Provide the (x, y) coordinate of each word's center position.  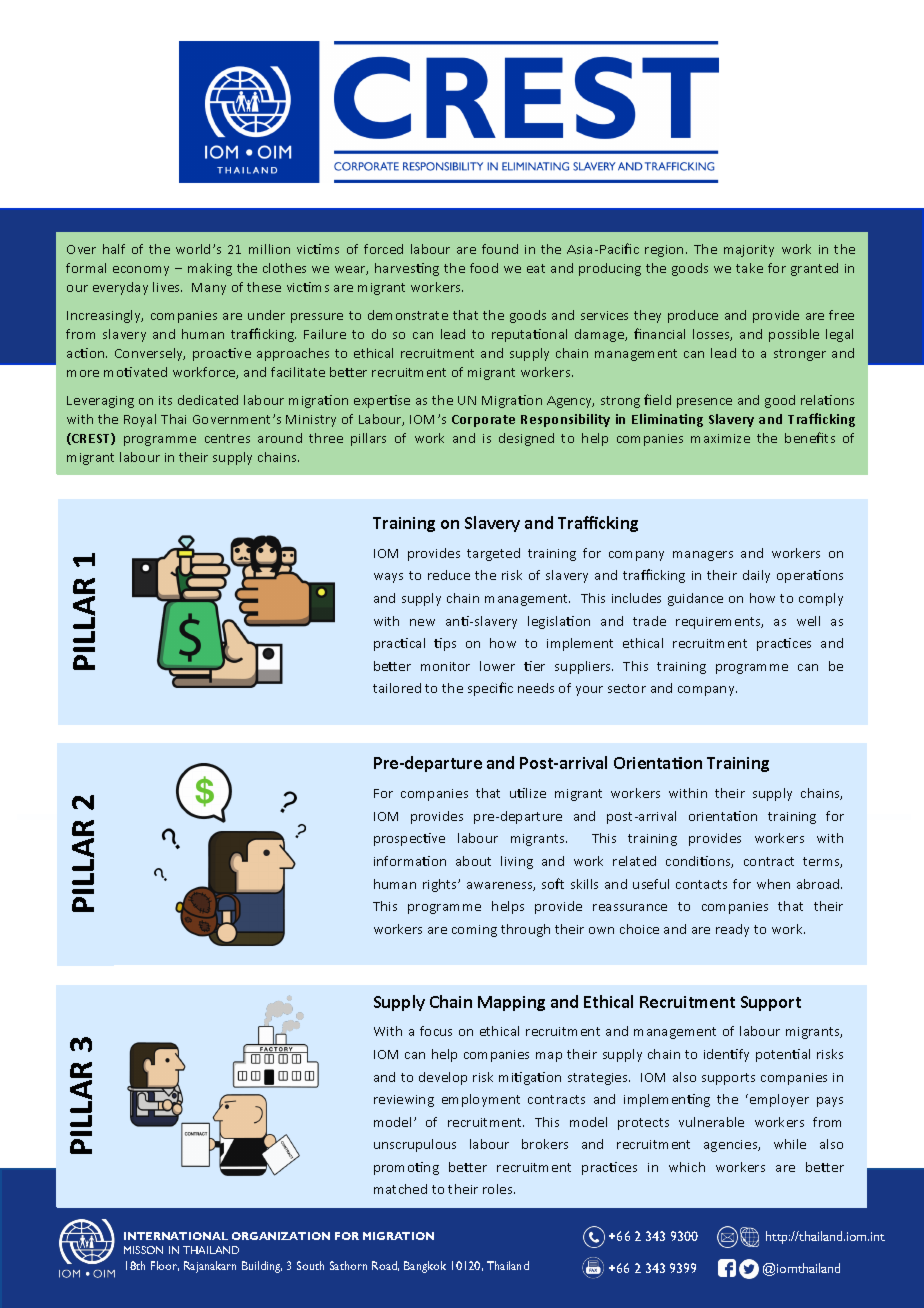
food (484, 268)
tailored (397, 688)
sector (627, 688)
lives (167, 287)
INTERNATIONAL (176, 1236)
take (749, 268)
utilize (528, 793)
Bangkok (425, 1267)
